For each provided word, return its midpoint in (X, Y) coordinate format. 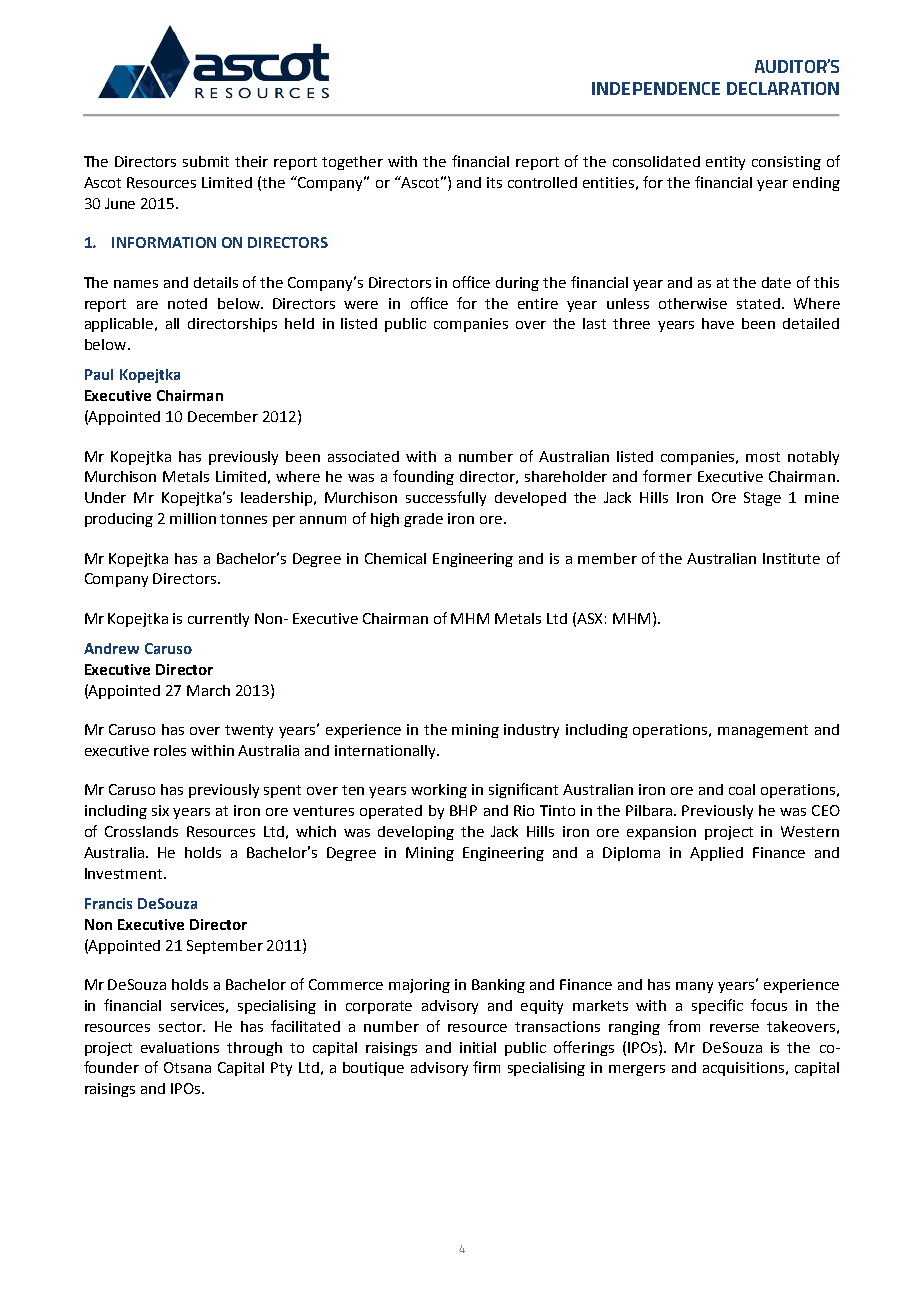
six (160, 810)
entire (538, 303)
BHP (463, 810)
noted (187, 303)
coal (742, 789)
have (718, 323)
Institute (791, 558)
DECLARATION (783, 88)
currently (218, 620)
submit (206, 161)
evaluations (180, 1047)
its (494, 182)
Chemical (395, 558)
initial (478, 1047)
